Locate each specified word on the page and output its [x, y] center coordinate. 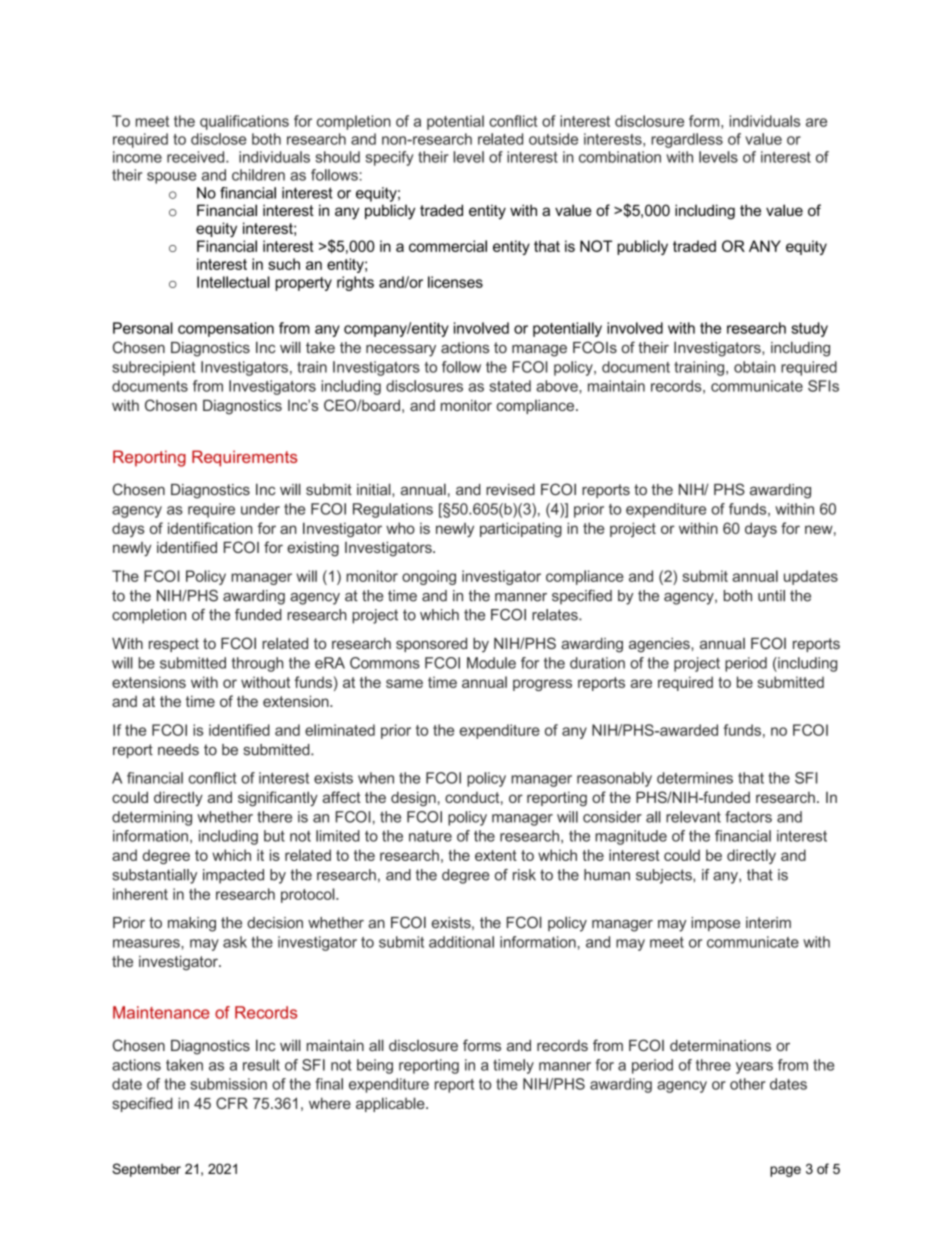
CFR [232, 1103]
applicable [391, 1104]
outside [553, 139]
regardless [687, 140]
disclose [218, 139]
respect [174, 645]
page [785, 1171]
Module [491, 663]
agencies [660, 645]
